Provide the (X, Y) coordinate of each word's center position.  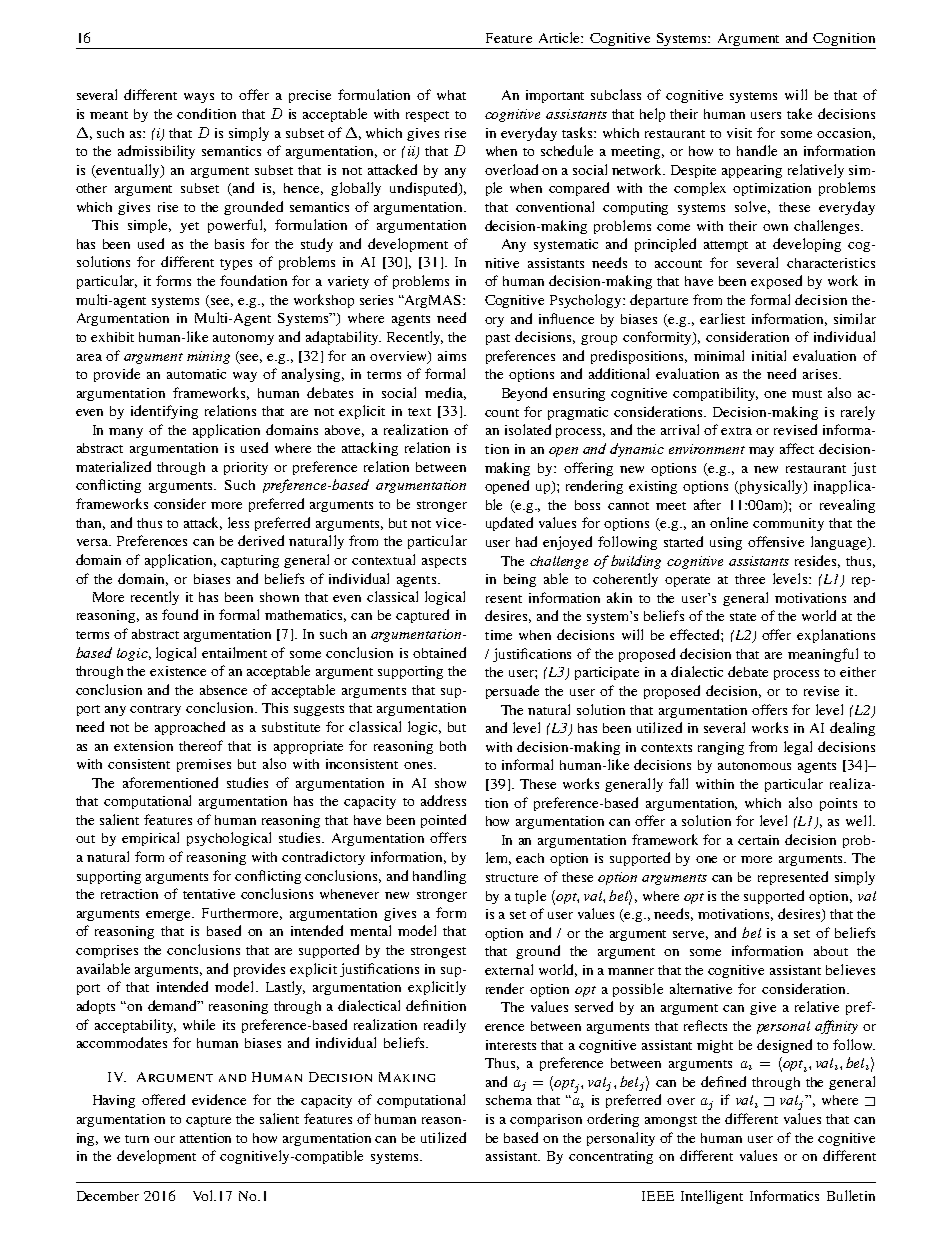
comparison (546, 1120)
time (498, 635)
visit (739, 133)
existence (178, 671)
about (831, 951)
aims (452, 356)
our (164, 1139)
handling (439, 877)
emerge (170, 916)
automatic (196, 374)
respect (427, 116)
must (807, 394)
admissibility (156, 152)
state (743, 617)
